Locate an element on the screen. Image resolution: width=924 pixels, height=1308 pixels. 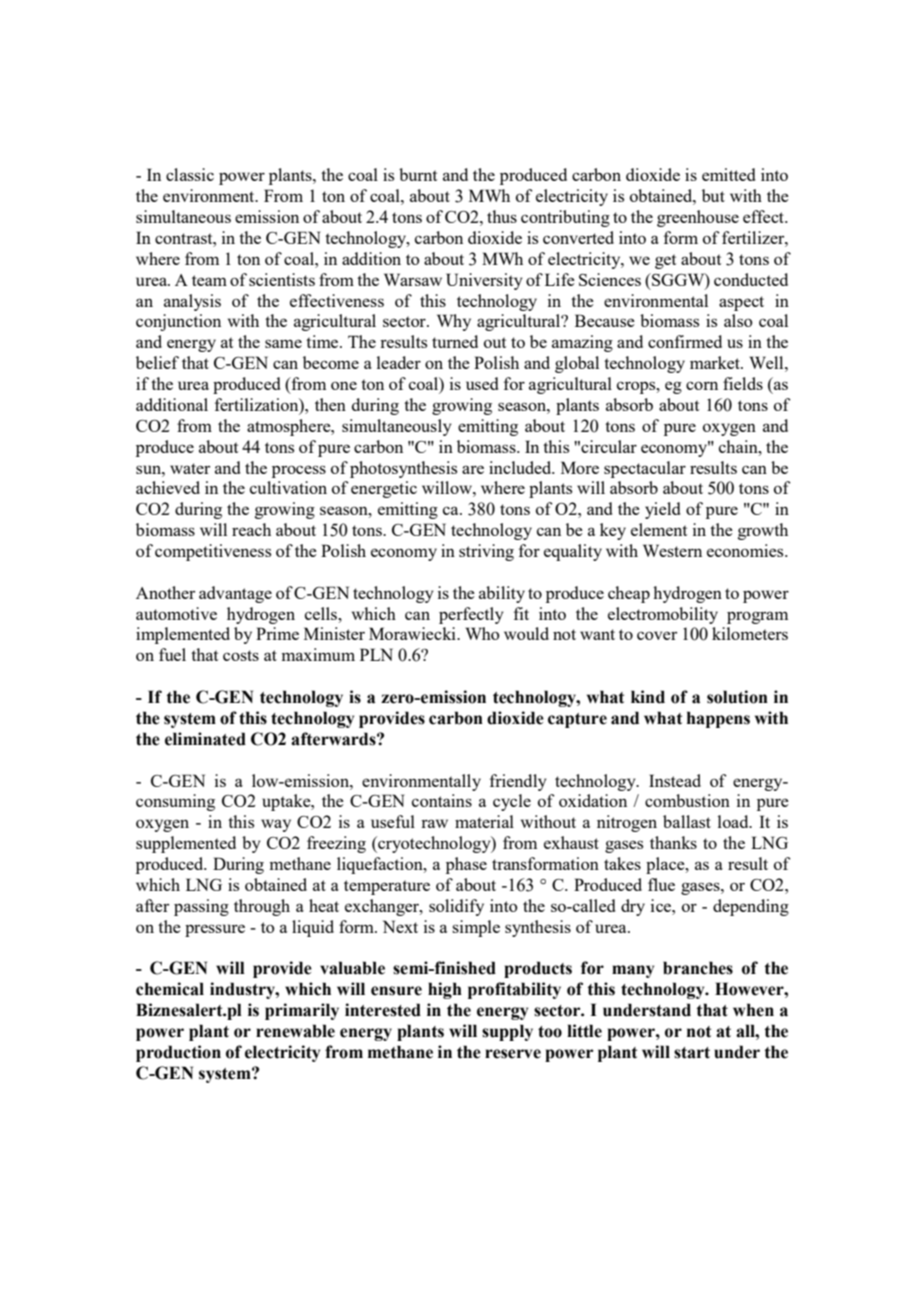
spectacular is located at coordinates (645, 469).
